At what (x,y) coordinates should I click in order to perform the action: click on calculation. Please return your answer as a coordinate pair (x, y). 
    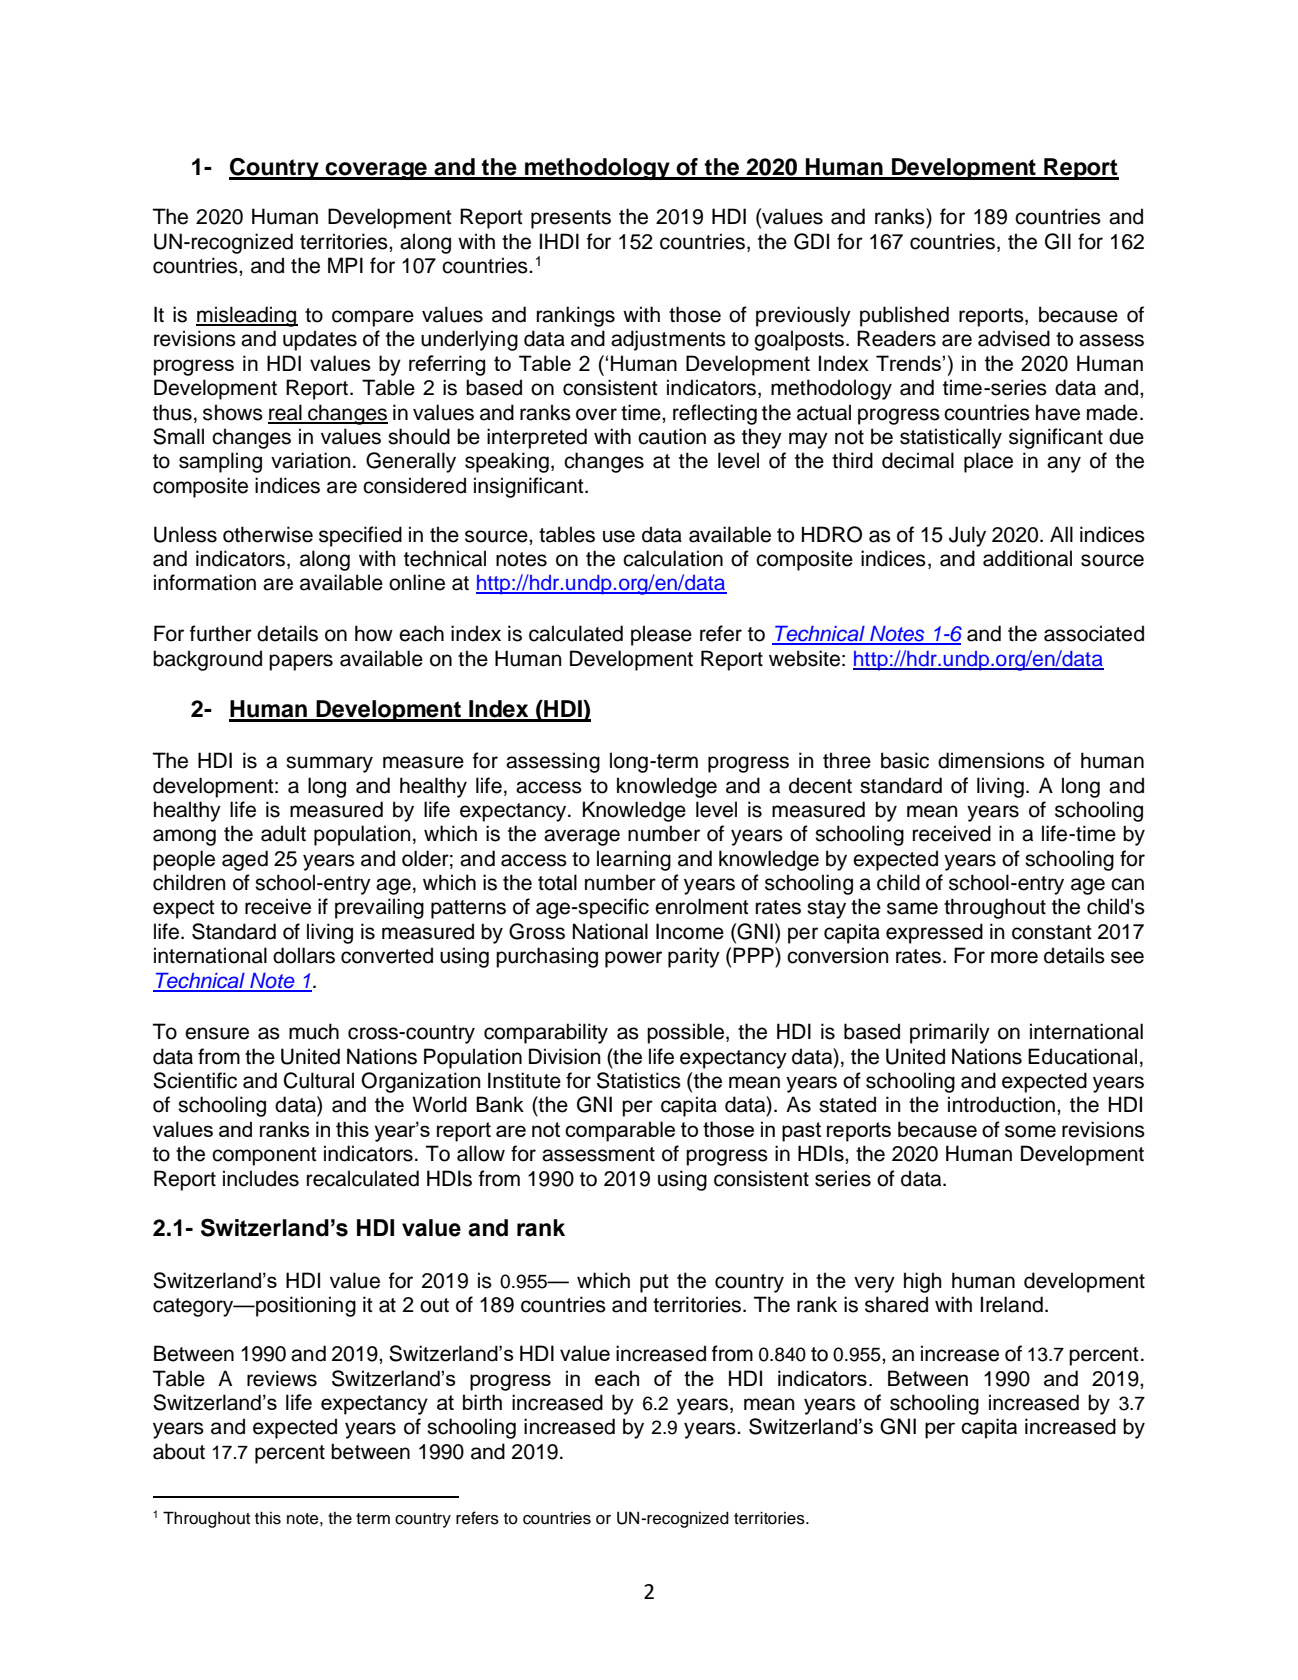
    Looking at the image, I should click on (673, 558).
